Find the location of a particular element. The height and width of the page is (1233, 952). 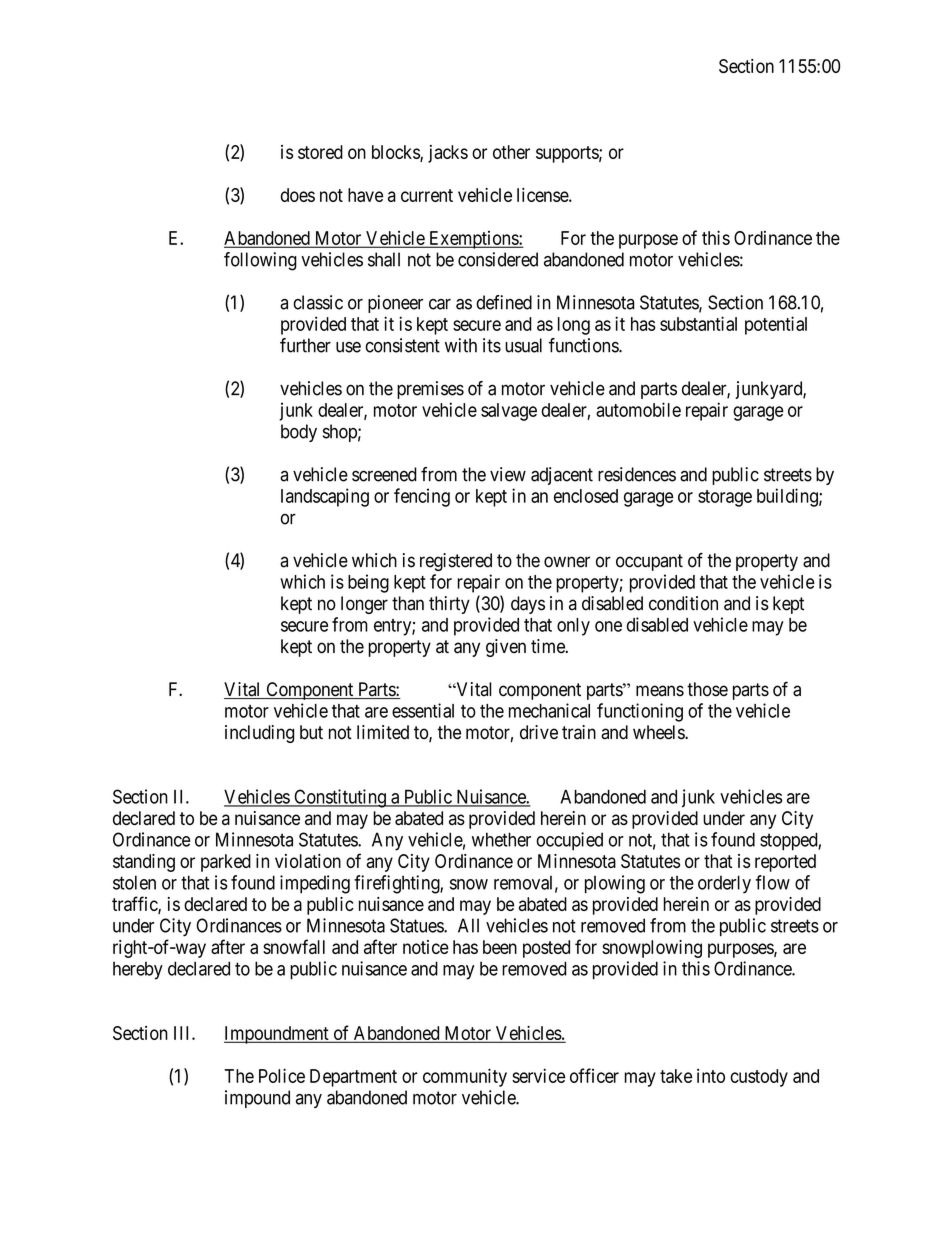

thirty is located at coordinates (449, 605).
